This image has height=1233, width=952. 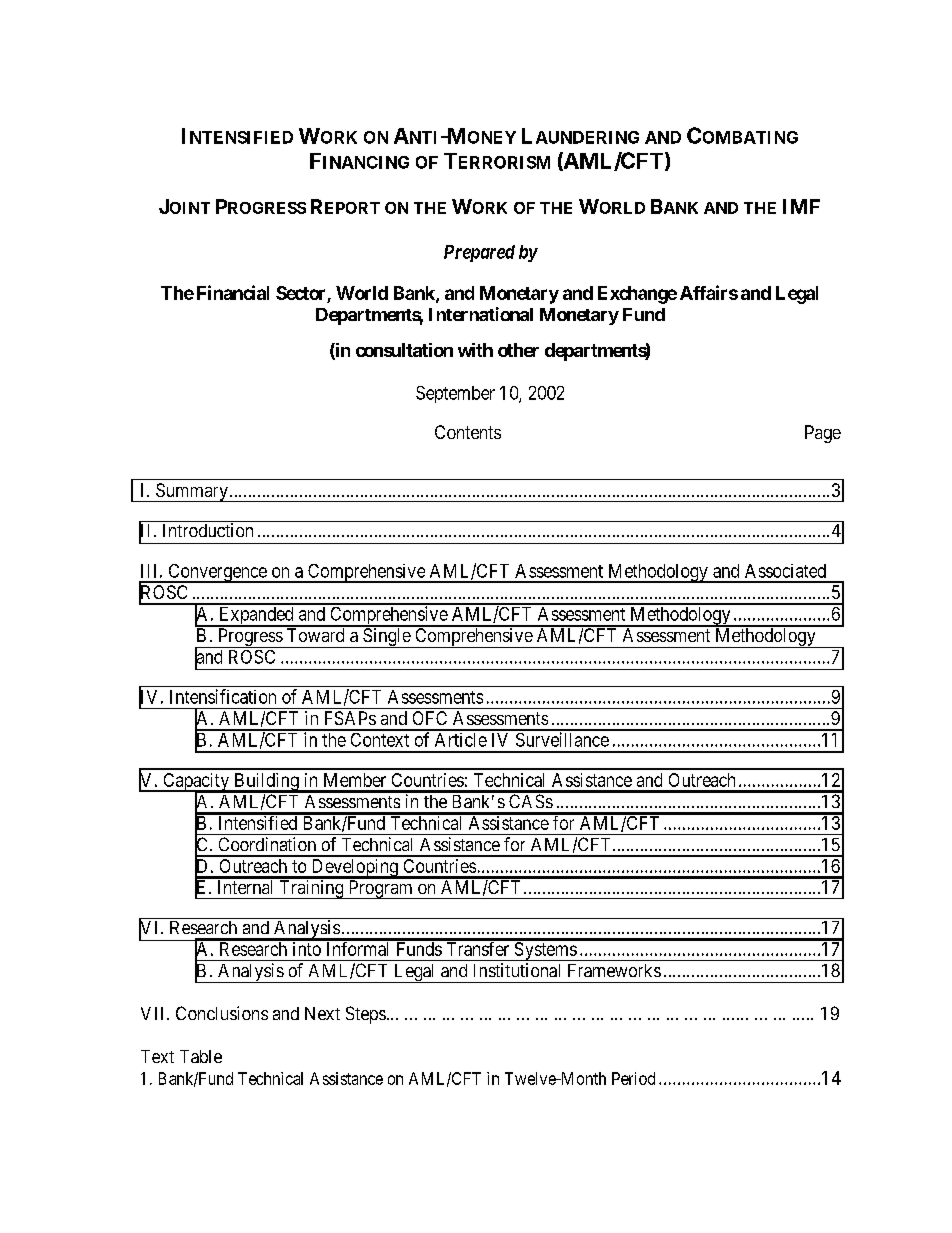 I want to click on Introduction, so click(x=208, y=530).
